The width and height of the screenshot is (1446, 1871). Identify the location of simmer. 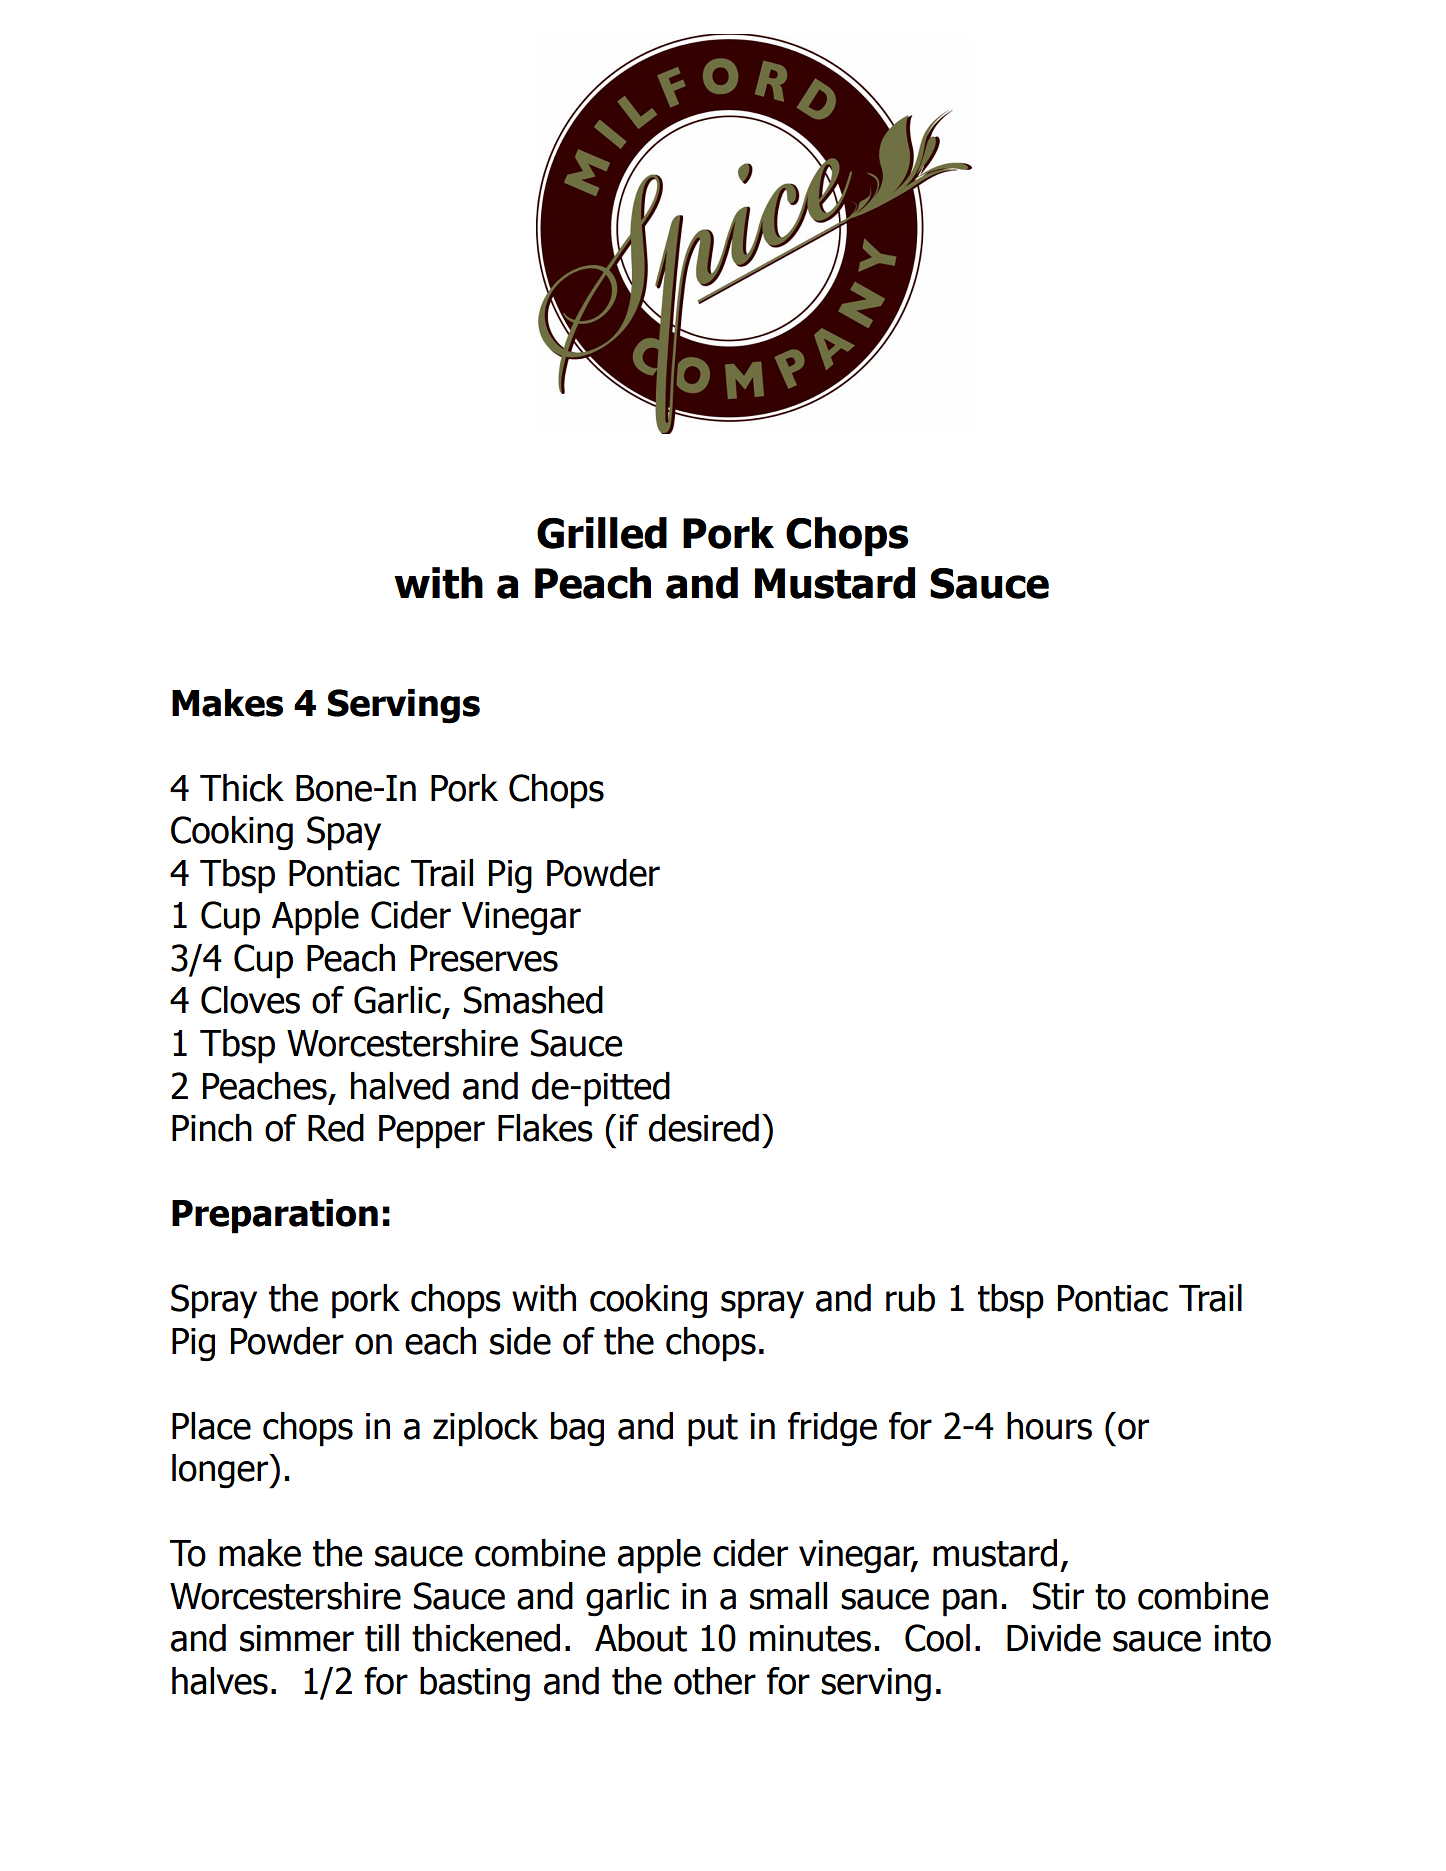
(297, 1638).
